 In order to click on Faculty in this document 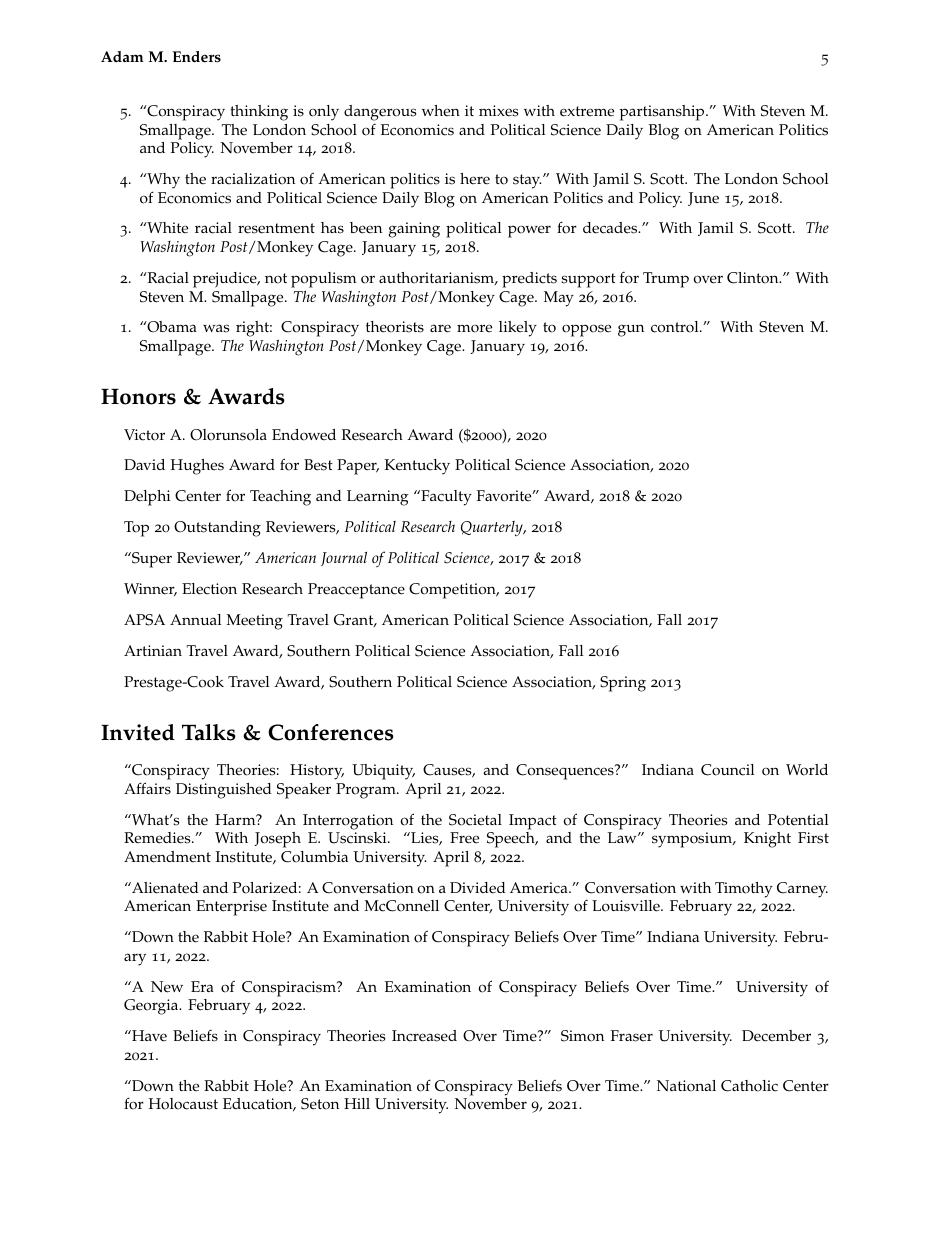, I will do `click(445, 498)`.
